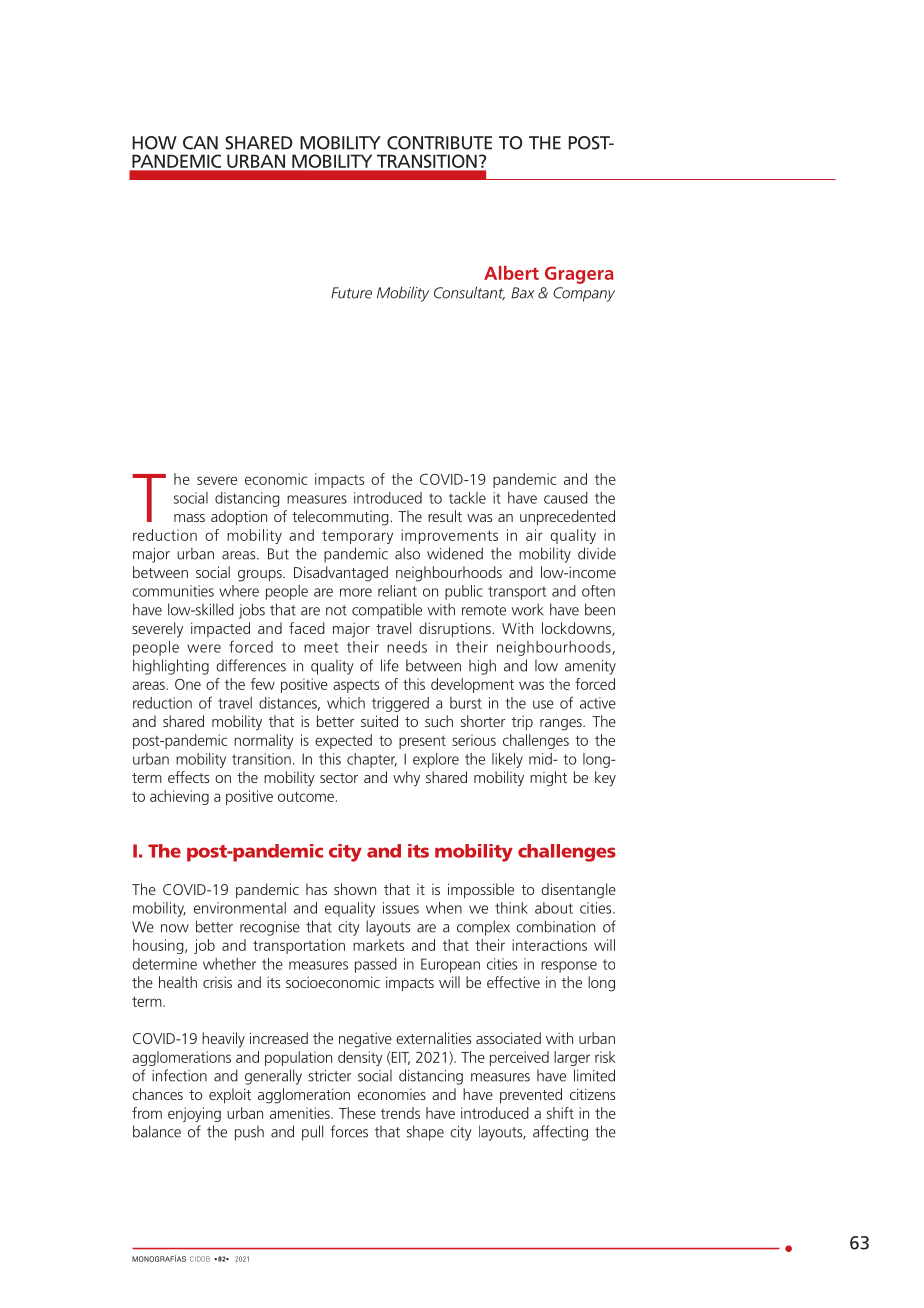 Image resolution: width=924 pixels, height=1308 pixels. What do you see at coordinates (511, 273) in the document?
I see `Albert` at bounding box center [511, 273].
